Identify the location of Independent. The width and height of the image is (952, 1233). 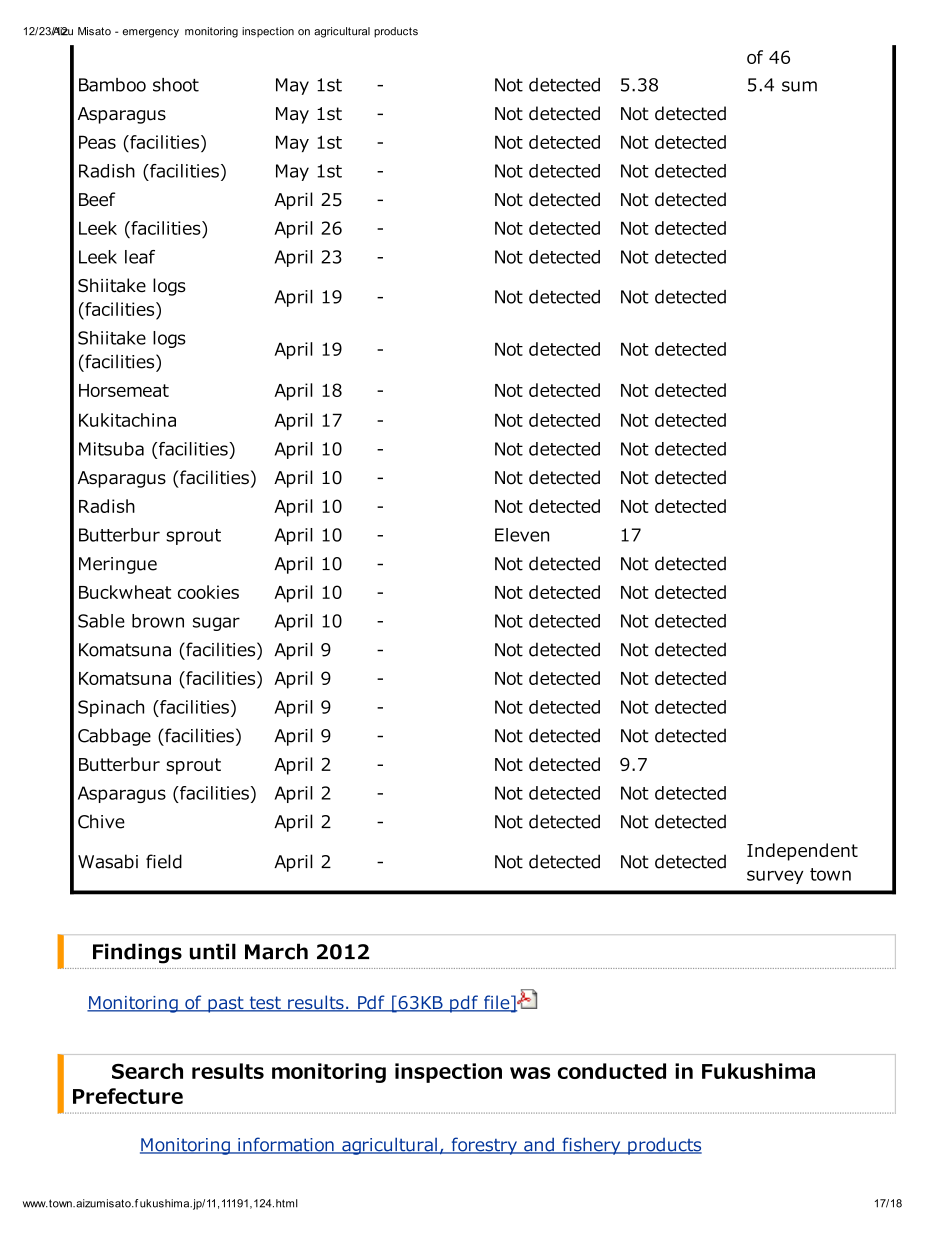
(802, 852).
